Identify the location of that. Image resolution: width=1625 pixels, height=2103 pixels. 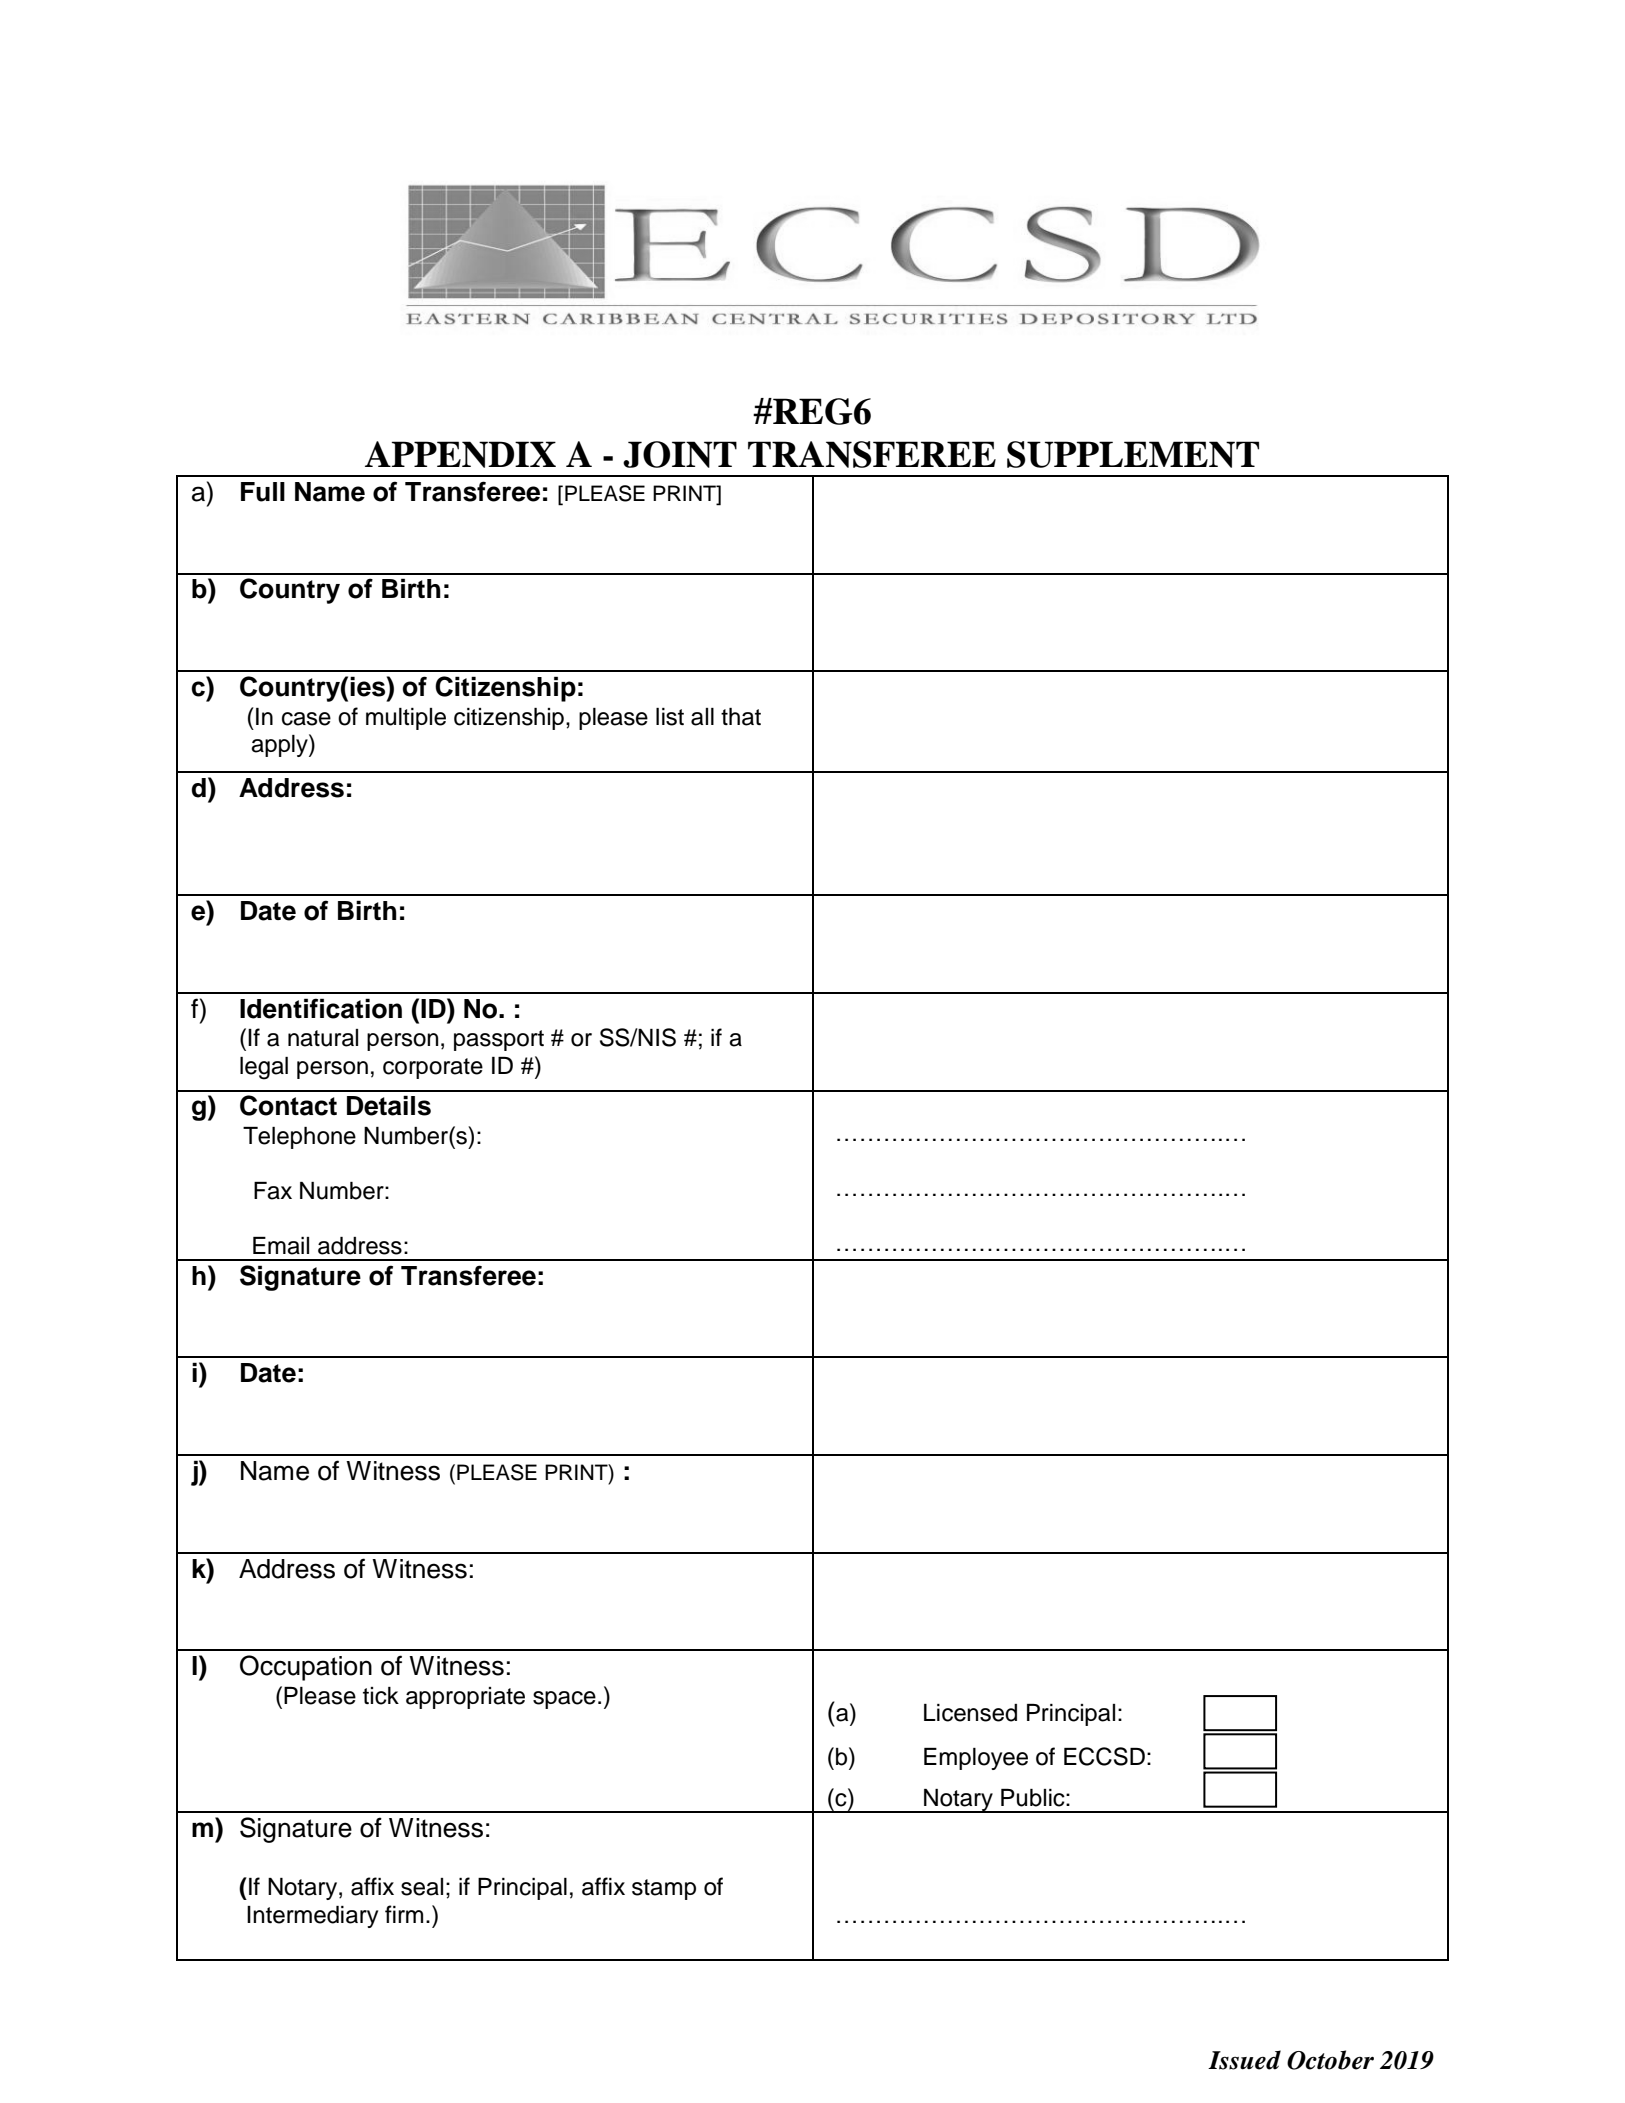
(741, 717).
